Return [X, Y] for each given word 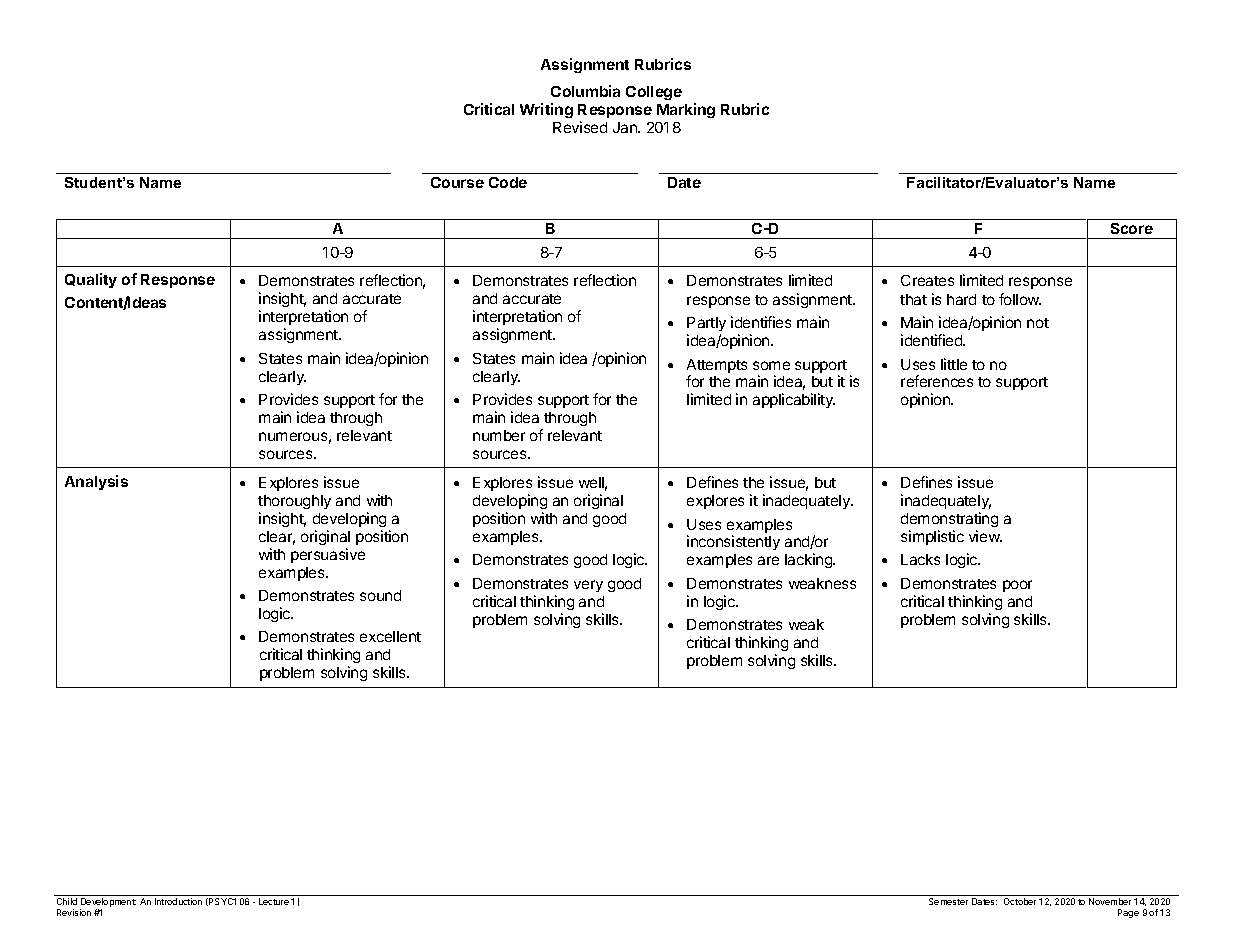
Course [457, 182]
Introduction [178, 901]
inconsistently [733, 542]
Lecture [274, 901]
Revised [580, 127]
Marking [686, 110]
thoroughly [294, 502]
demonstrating [949, 519]
